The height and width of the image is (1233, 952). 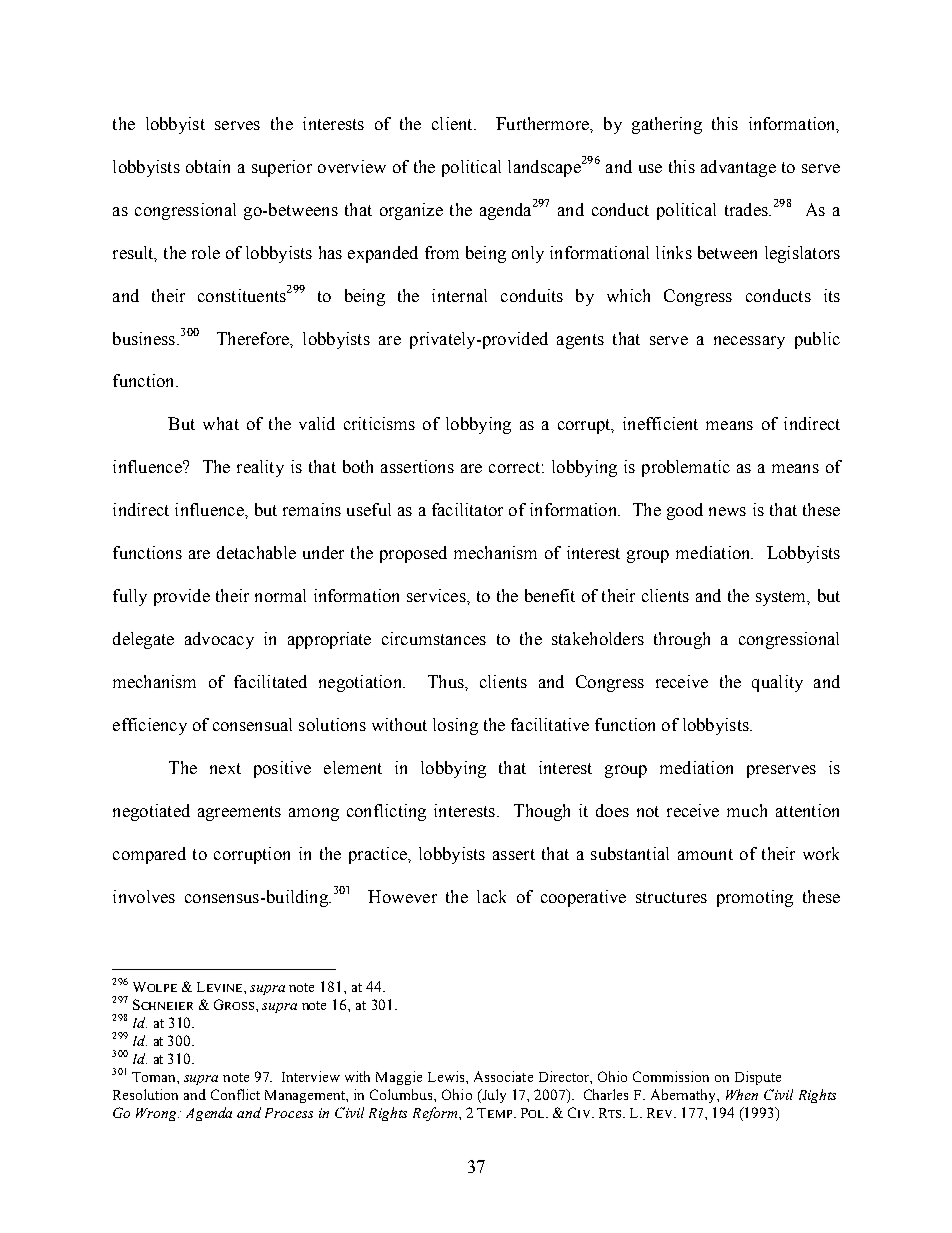 I want to click on advantage, so click(x=738, y=168).
